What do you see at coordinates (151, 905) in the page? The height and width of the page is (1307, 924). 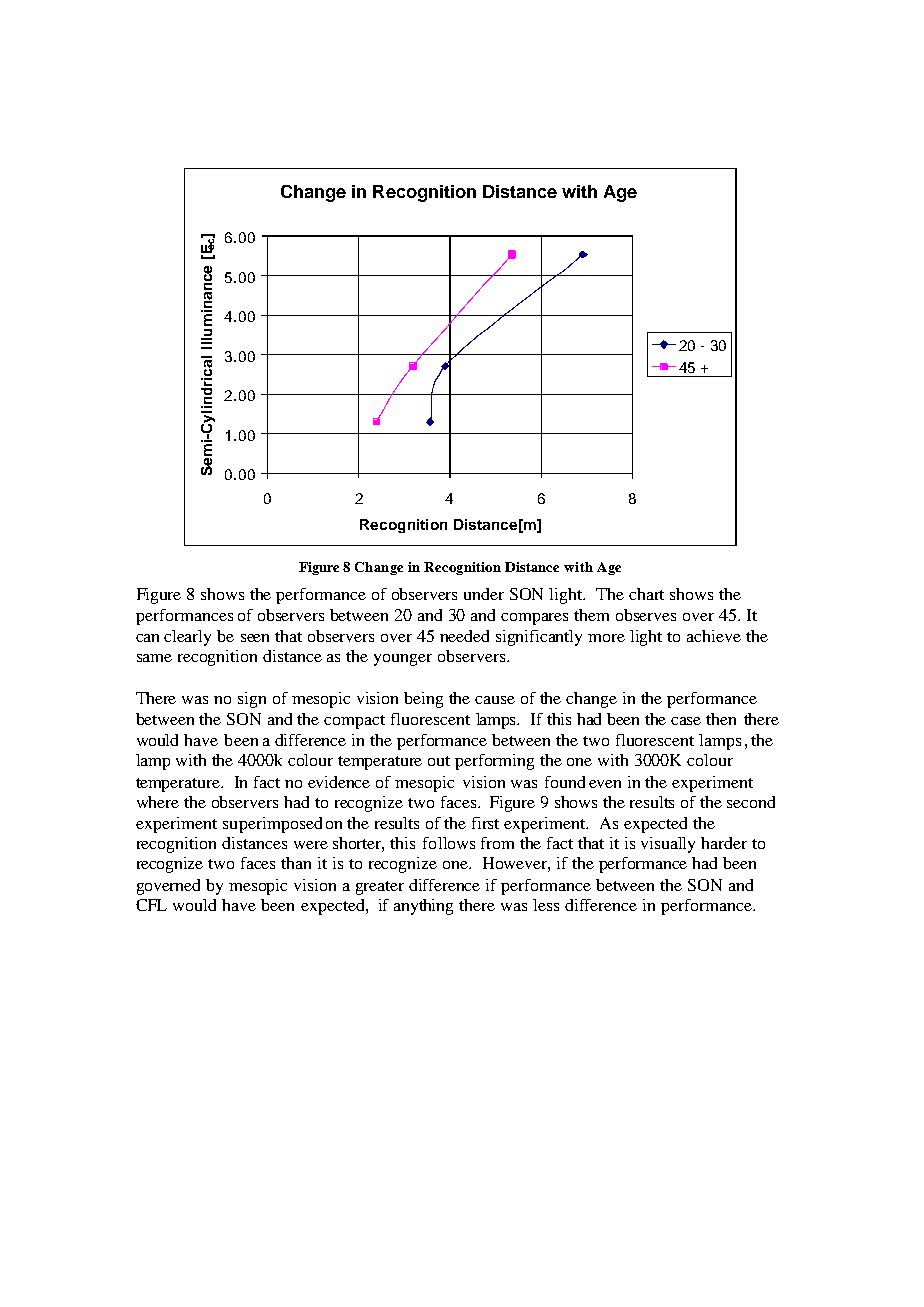 I see `CFL` at bounding box center [151, 905].
